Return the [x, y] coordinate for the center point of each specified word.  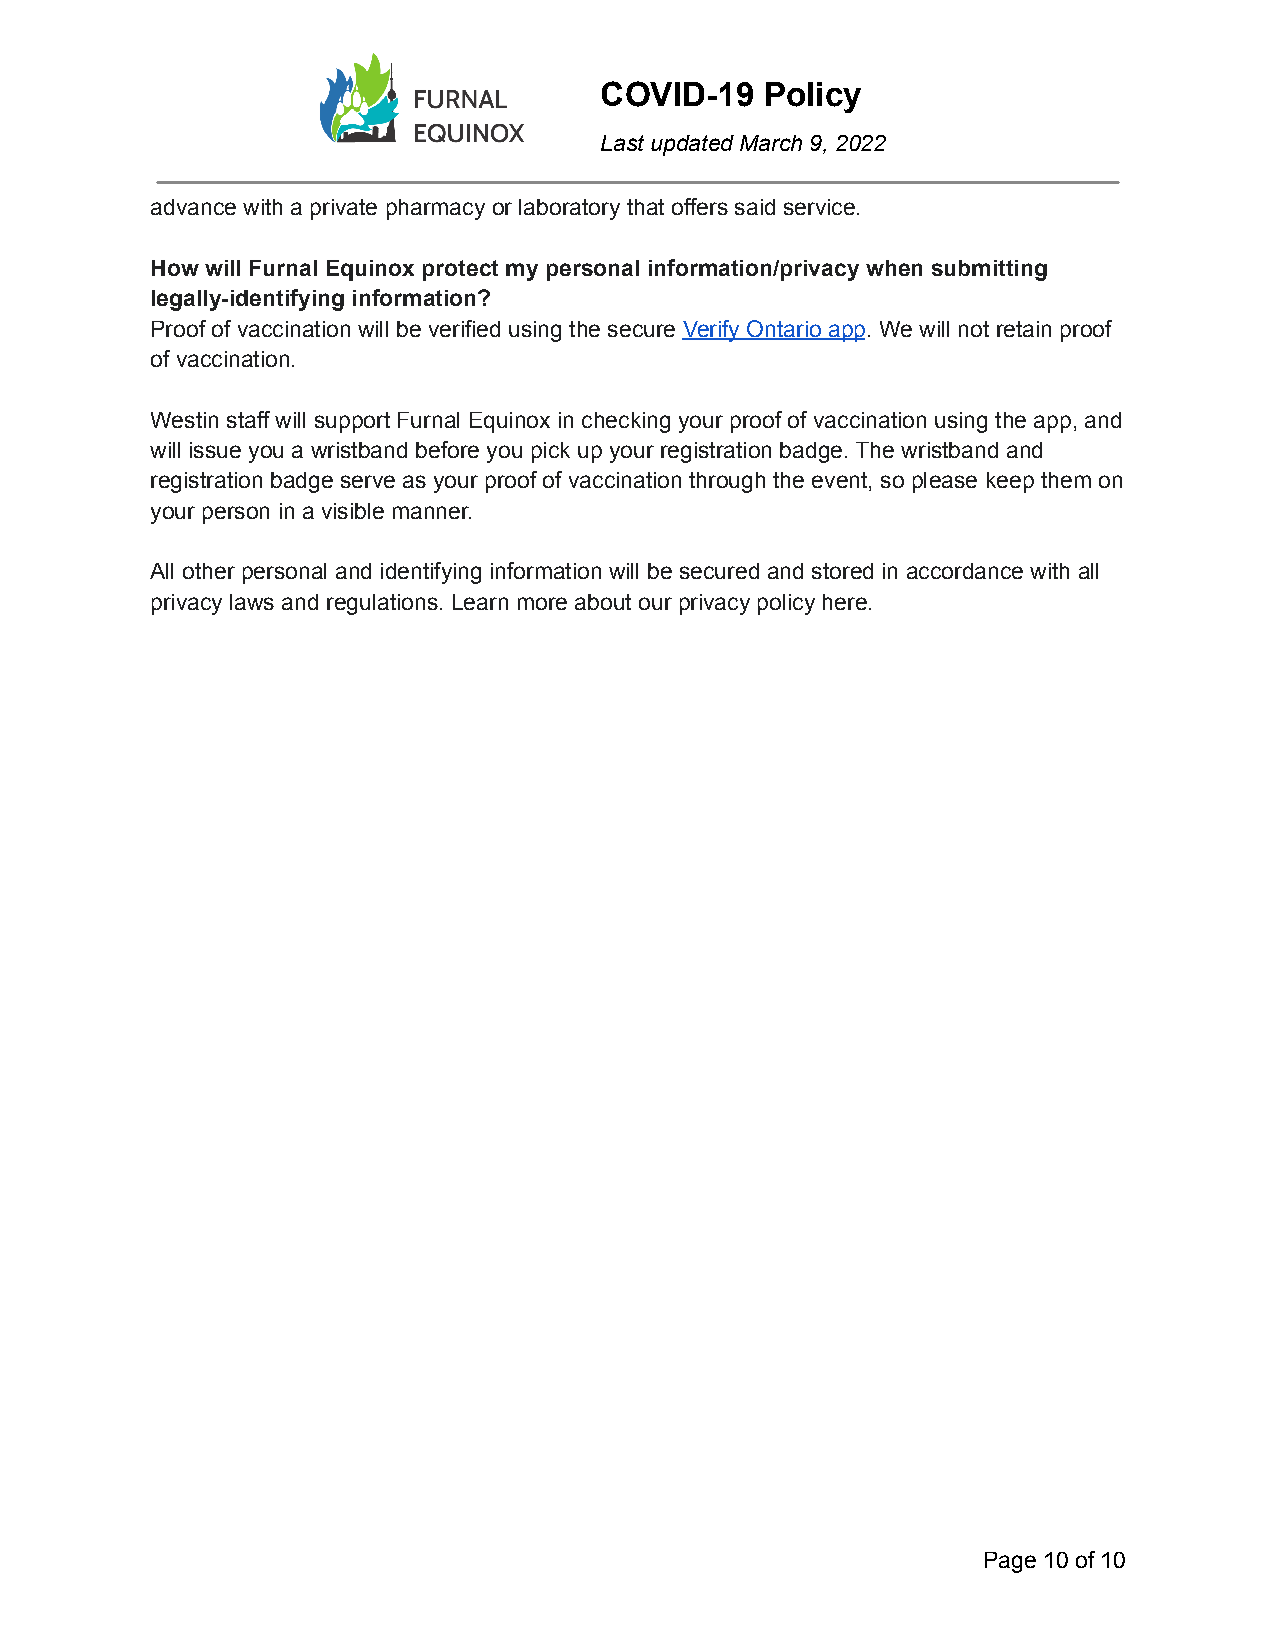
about [603, 602]
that [645, 207]
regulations [382, 604]
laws [252, 602]
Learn [480, 602]
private [344, 209]
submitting [989, 270]
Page [1010, 1562]
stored [842, 571]
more [542, 603]
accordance [965, 571]
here [845, 602]
